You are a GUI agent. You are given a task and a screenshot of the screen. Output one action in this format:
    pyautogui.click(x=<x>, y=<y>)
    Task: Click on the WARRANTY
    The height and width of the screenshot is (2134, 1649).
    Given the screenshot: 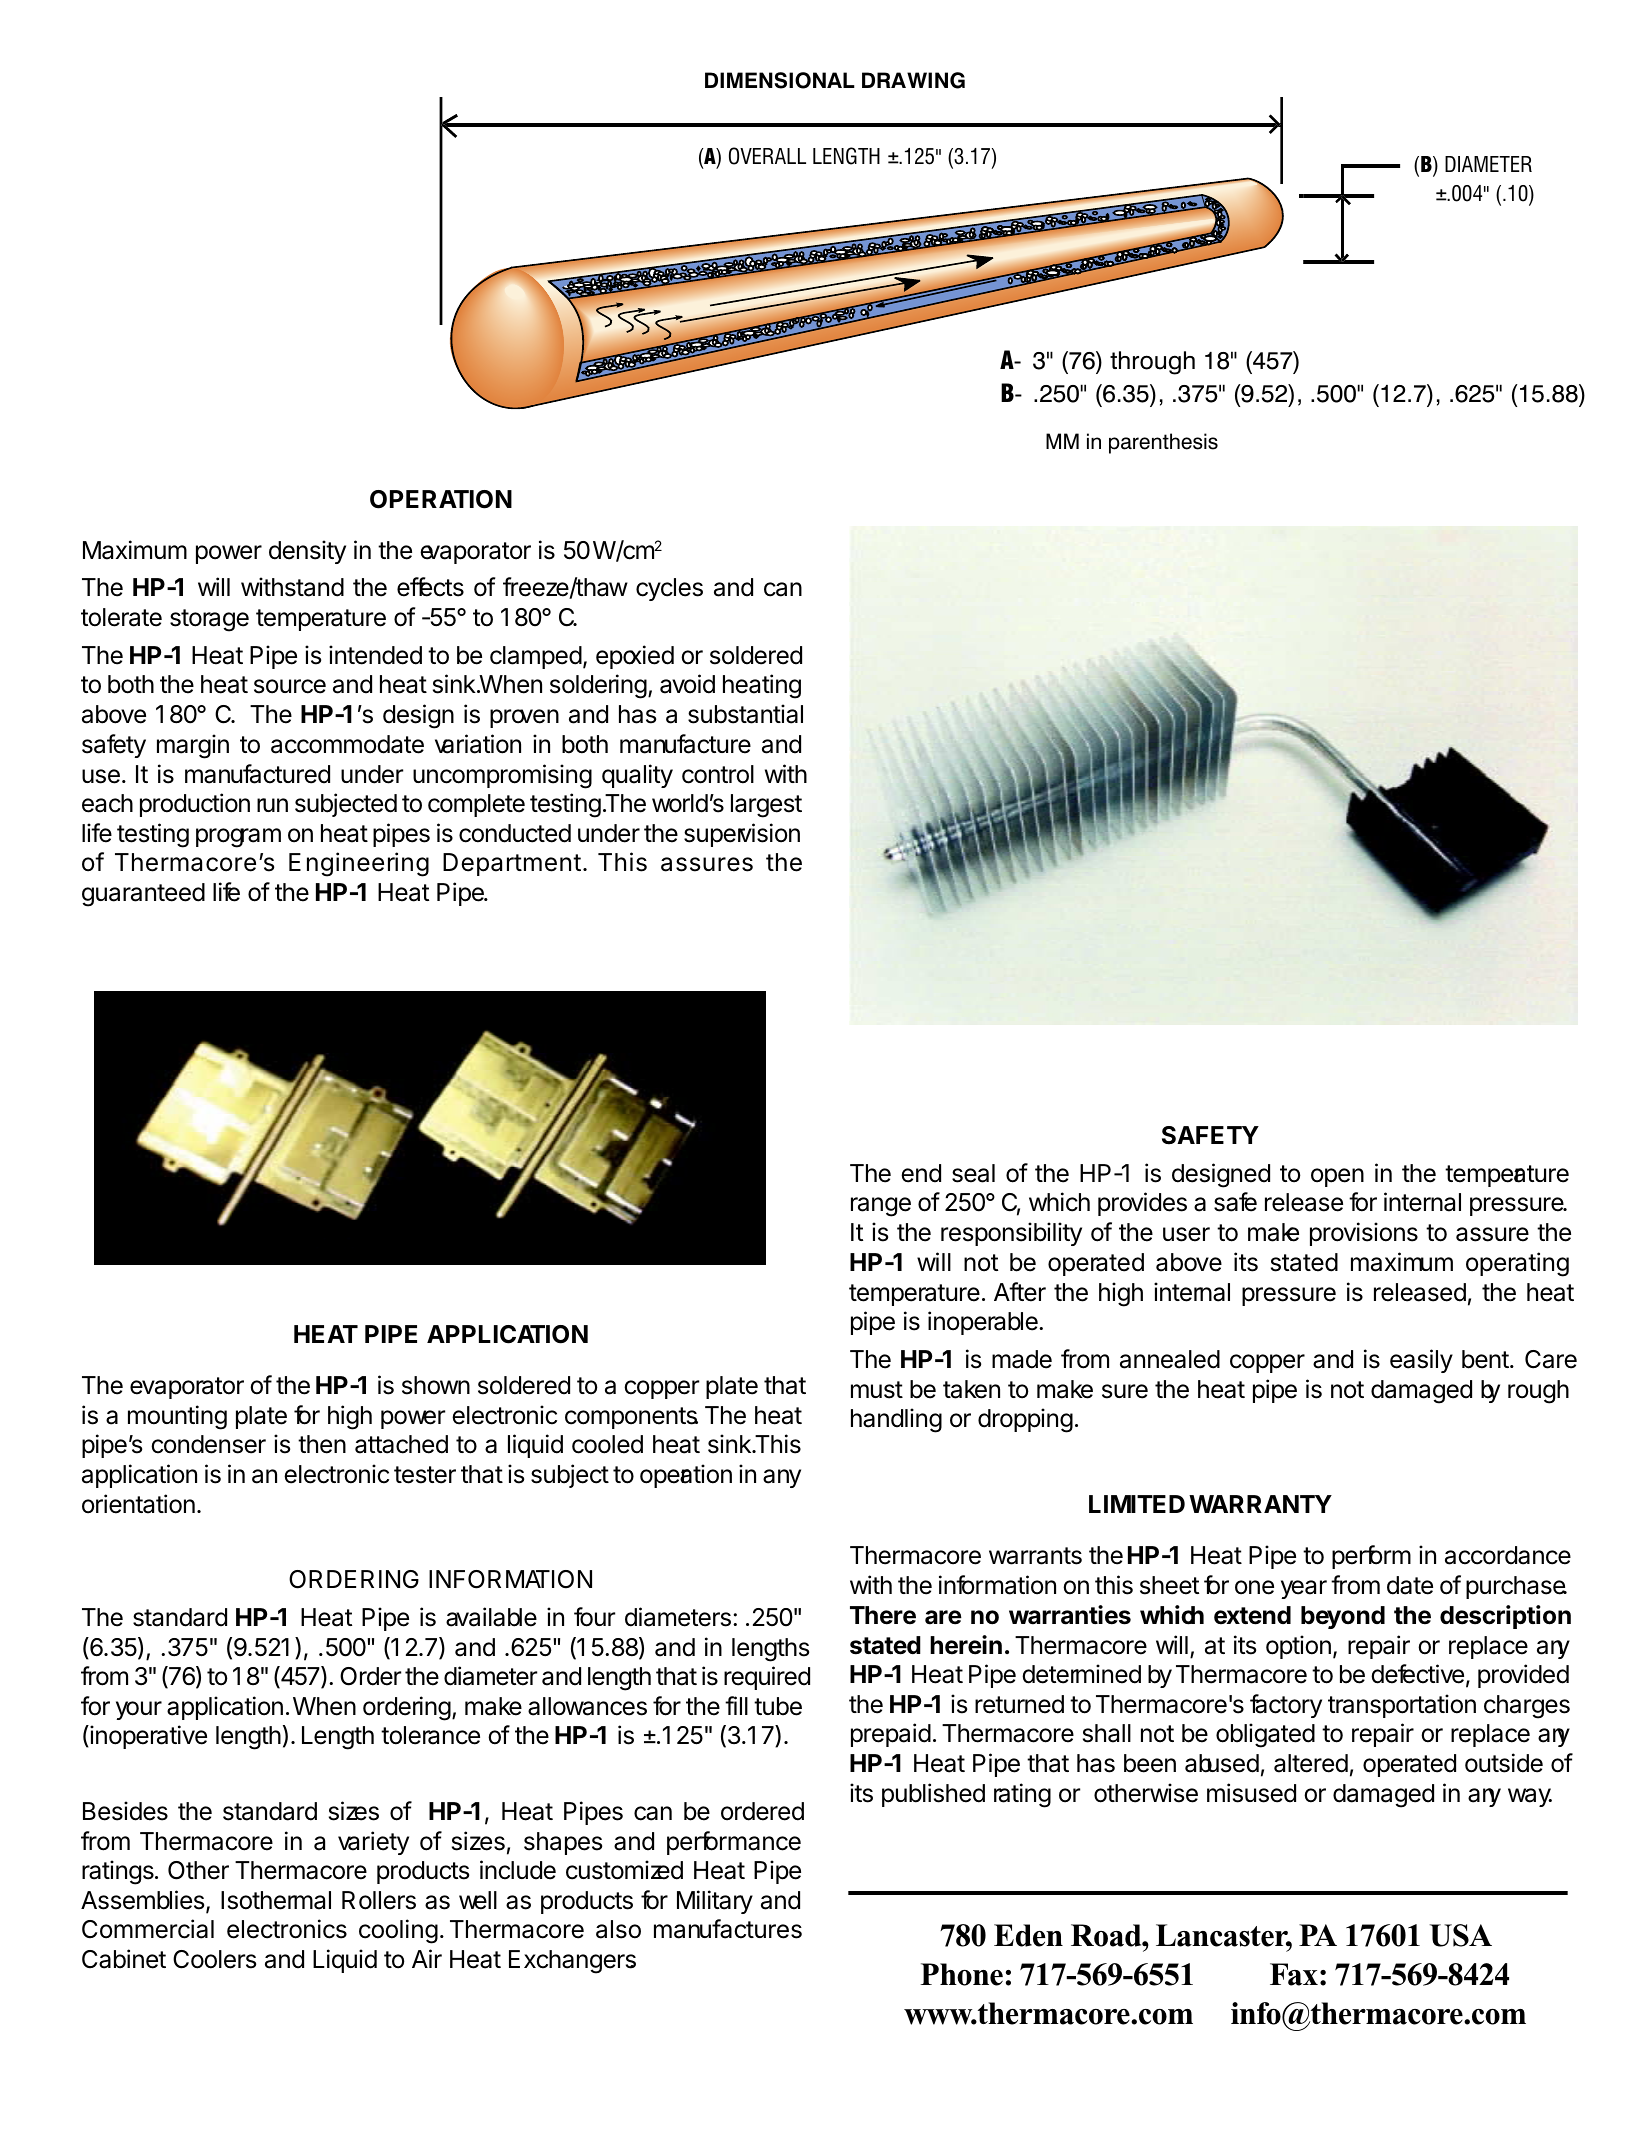 What is the action you would take?
    pyautogui.click(x=1260, y=1504)
